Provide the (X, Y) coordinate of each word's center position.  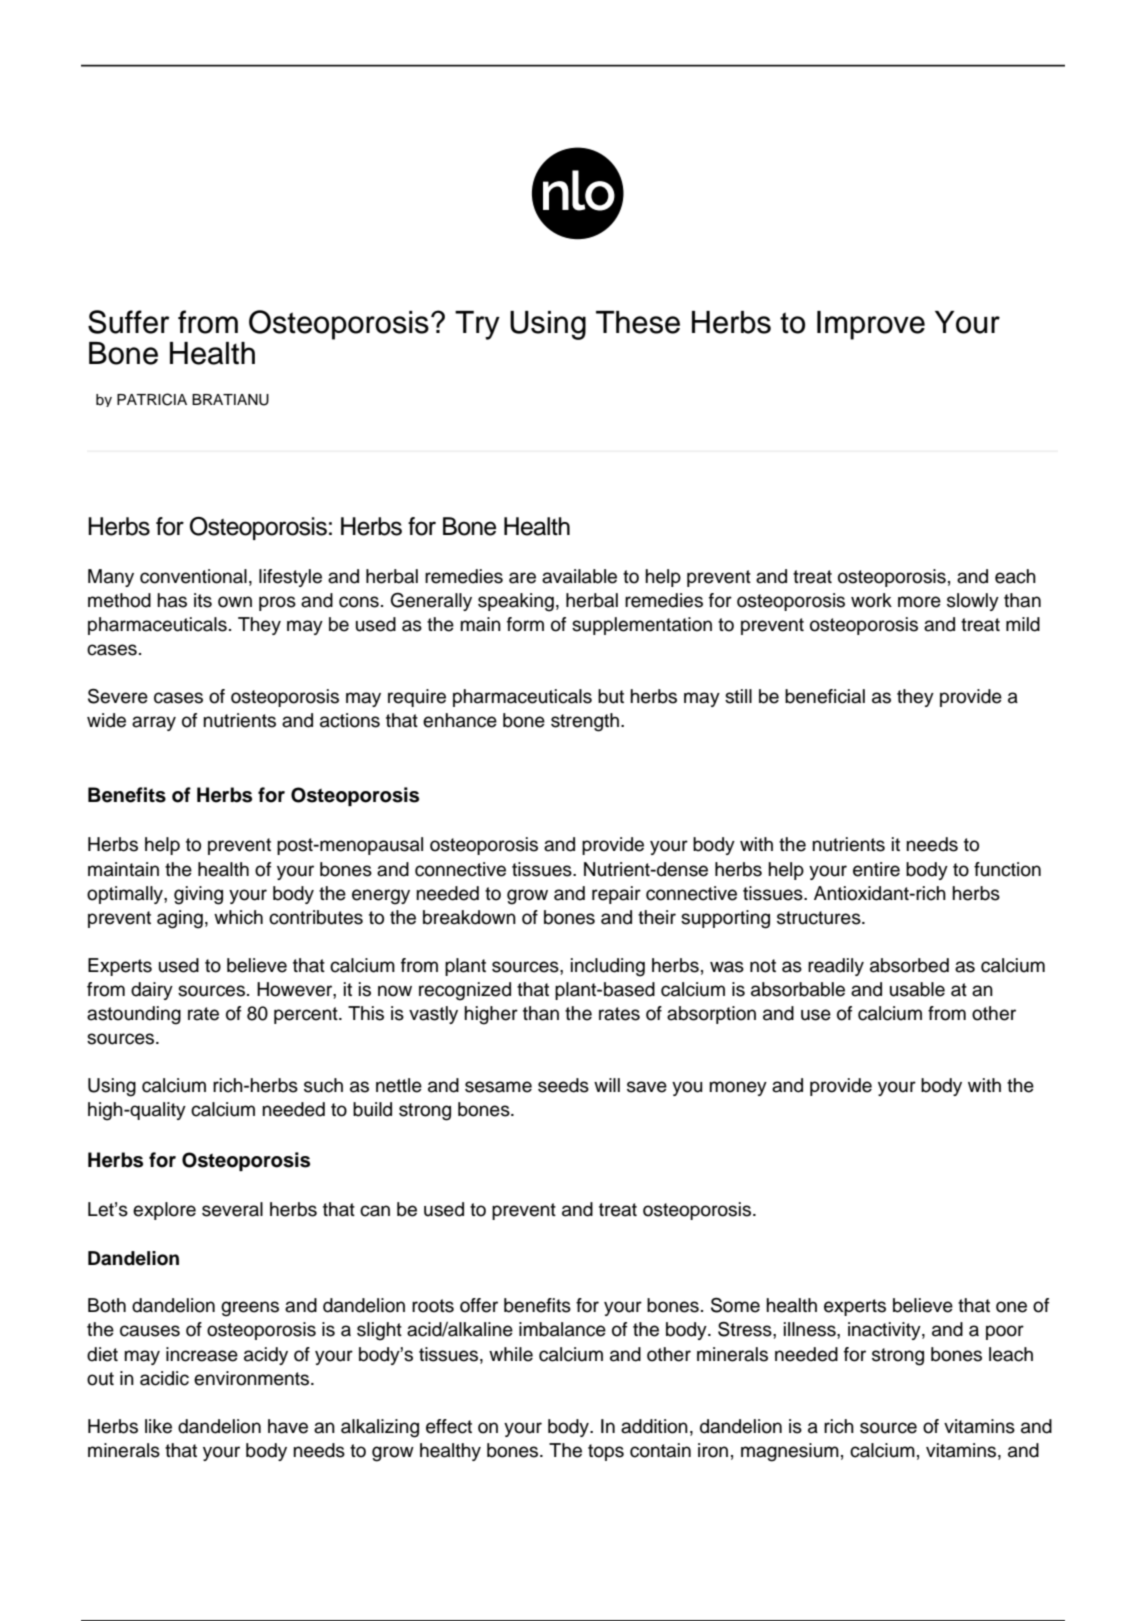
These (638, 322)
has (172, 600)
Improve (871, 325)
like (158, 1426)
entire (876, 869)
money (738, 1088)
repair (616, 895)
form (525, 624)
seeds (563, 1085)
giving (198, 895)
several (232, 1209)
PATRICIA (152, 399)
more (919, 602)
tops (606, 1452)
